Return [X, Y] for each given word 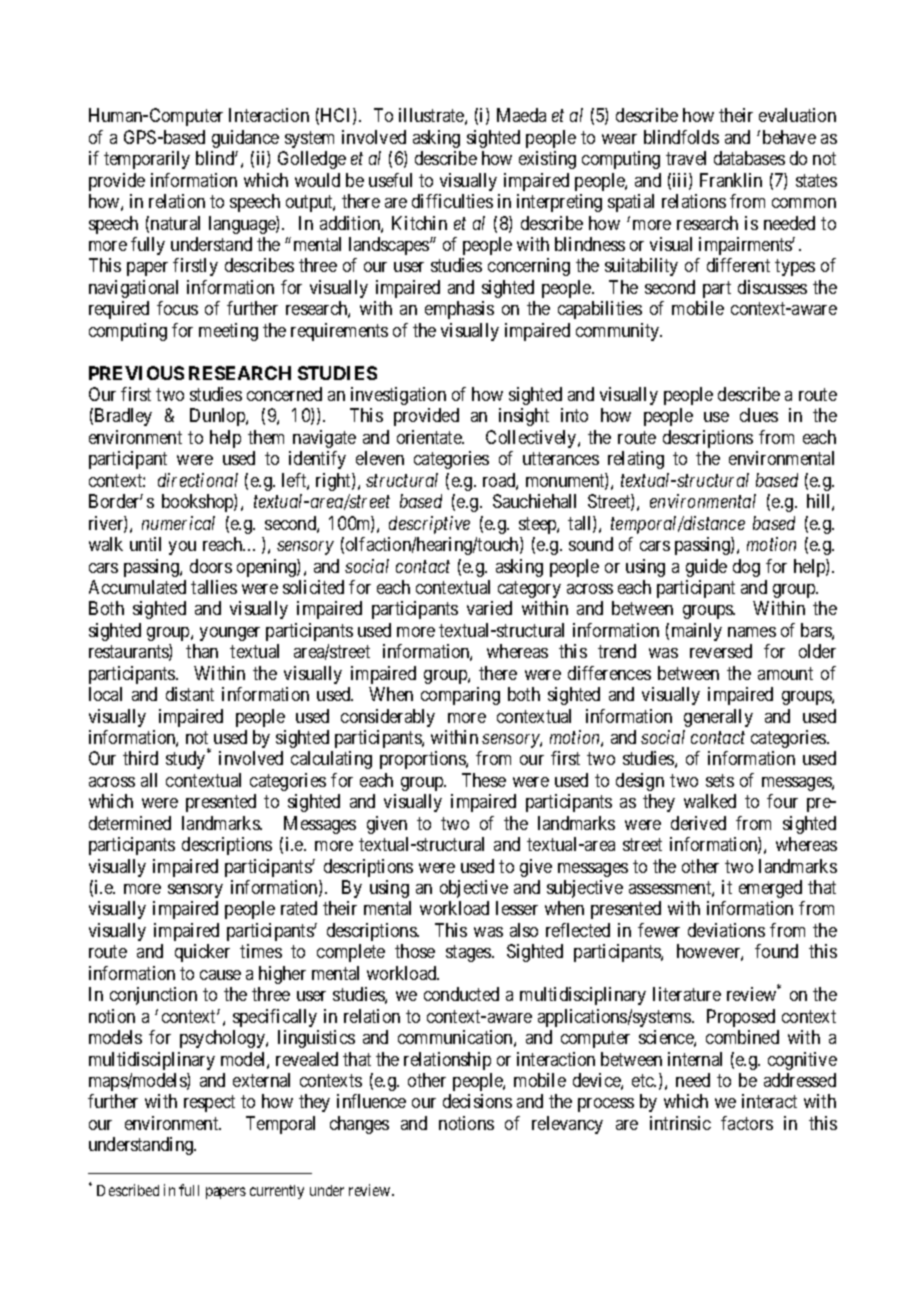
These [484, 780]
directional [198, 480]
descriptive [429, 525]
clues [759, 415]
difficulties [452, 201]
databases [749, 158]
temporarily [147, 160]
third [140, 758]
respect [209, 1104]
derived [698, 823]
